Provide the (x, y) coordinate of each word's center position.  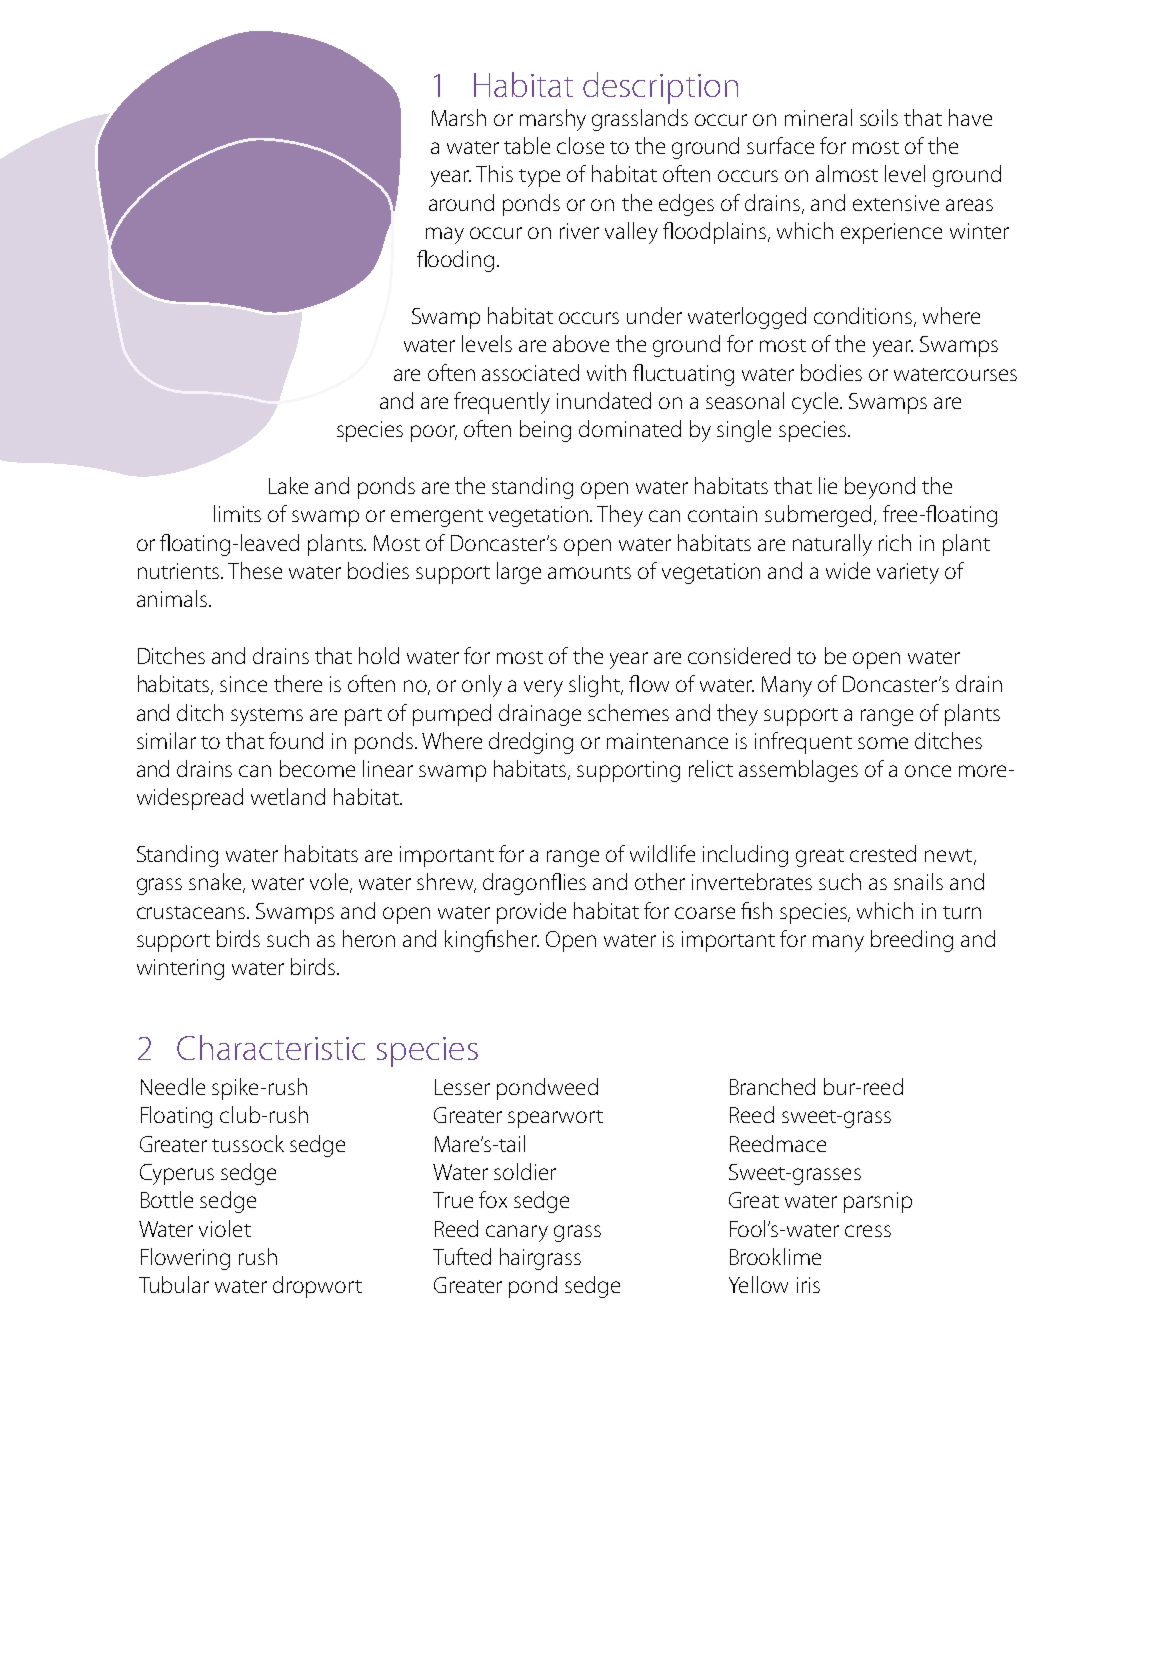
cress (868, 1231)
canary (517, 1233)
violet (225, 1228)
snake (216, 883)
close (580, 145)
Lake (288, 485)
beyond (880, 488)
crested (883, 853)
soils (879, 117)
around (461, 202)
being (545, 431)
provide (531, 913)
